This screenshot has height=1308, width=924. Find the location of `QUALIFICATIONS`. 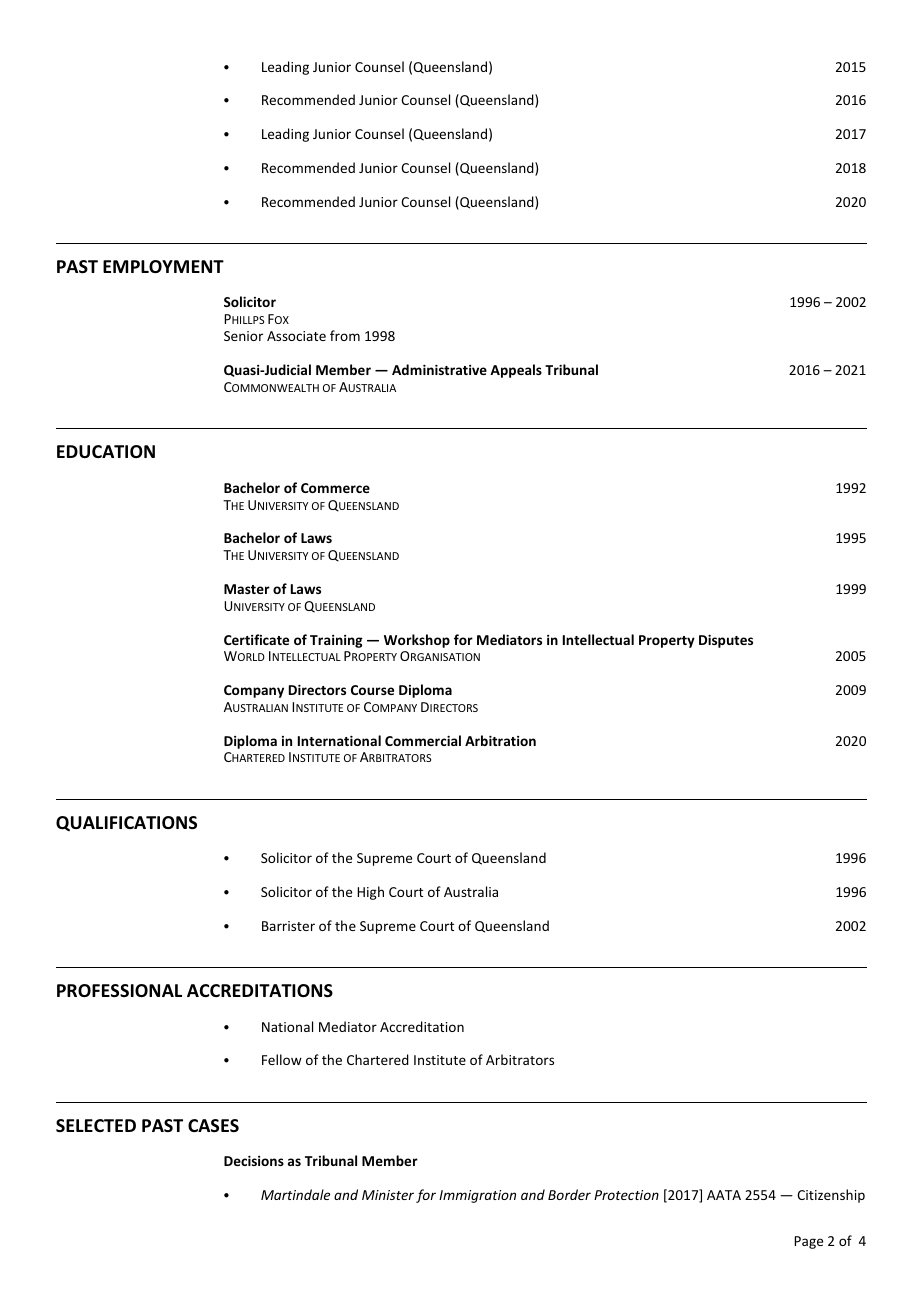

QUALIFICATIONS is located at coordinates (126, 823).
